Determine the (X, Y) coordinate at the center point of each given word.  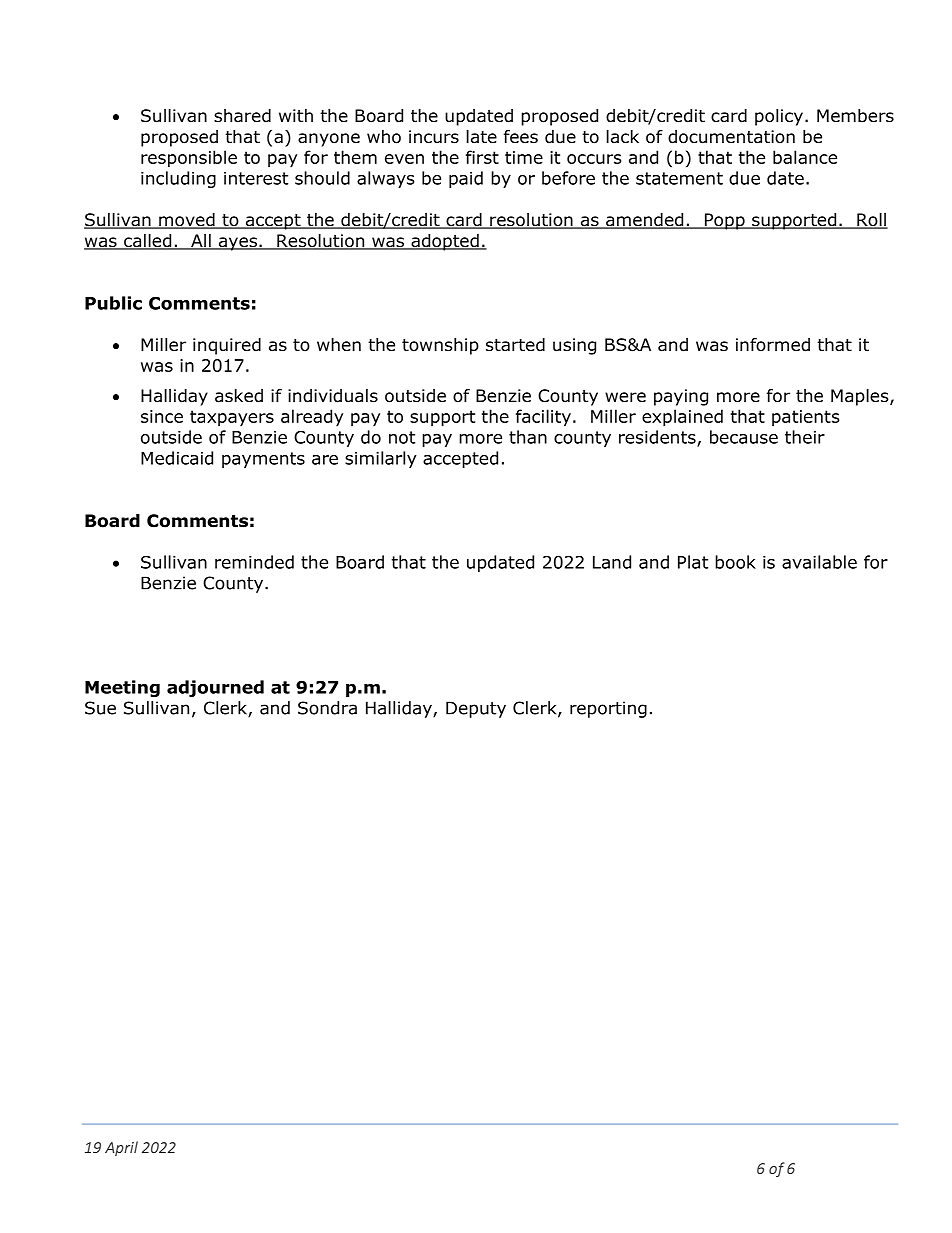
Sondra (327, 708)
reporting (608, 709)
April (121, 1148)
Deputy (476, 709)
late (482, 137)
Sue (100, 708)
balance (805, 157)
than (528, 437)
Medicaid (177, 458)
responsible (189, 159)
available (819, 562)
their (805, 437)
